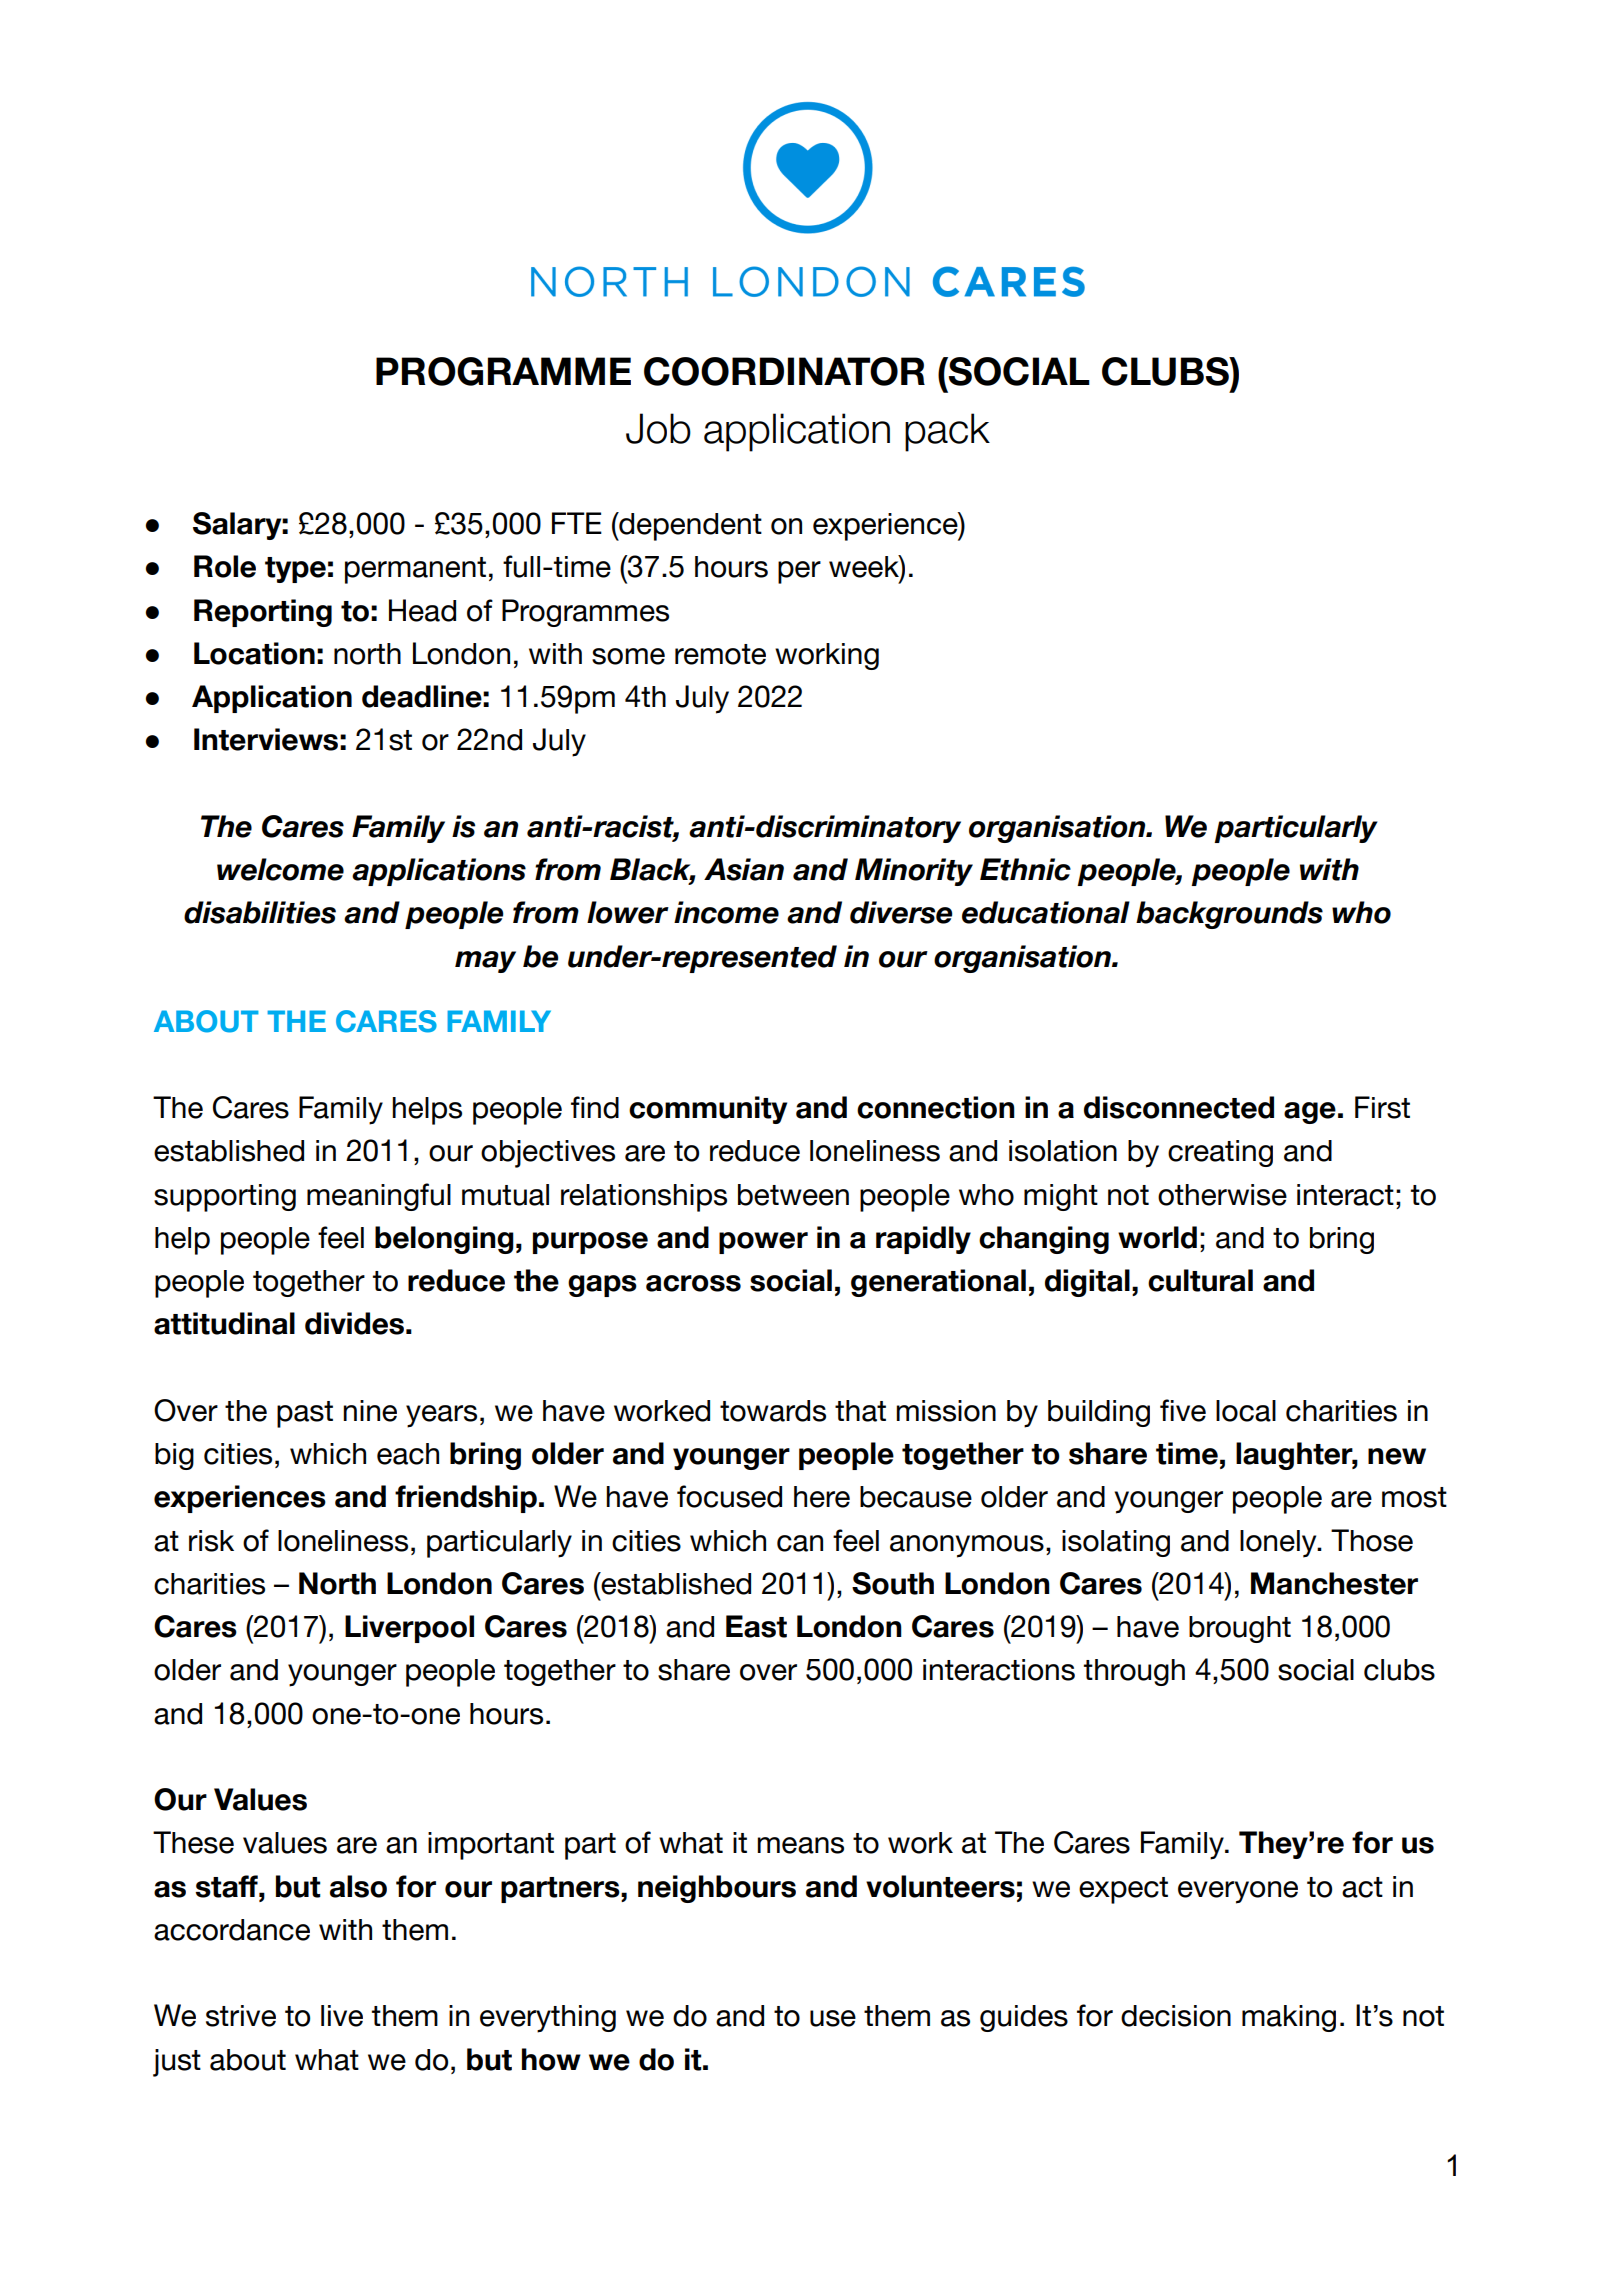 The image size is (1617, 2284). I want to click on each, so click(408, 1454).
